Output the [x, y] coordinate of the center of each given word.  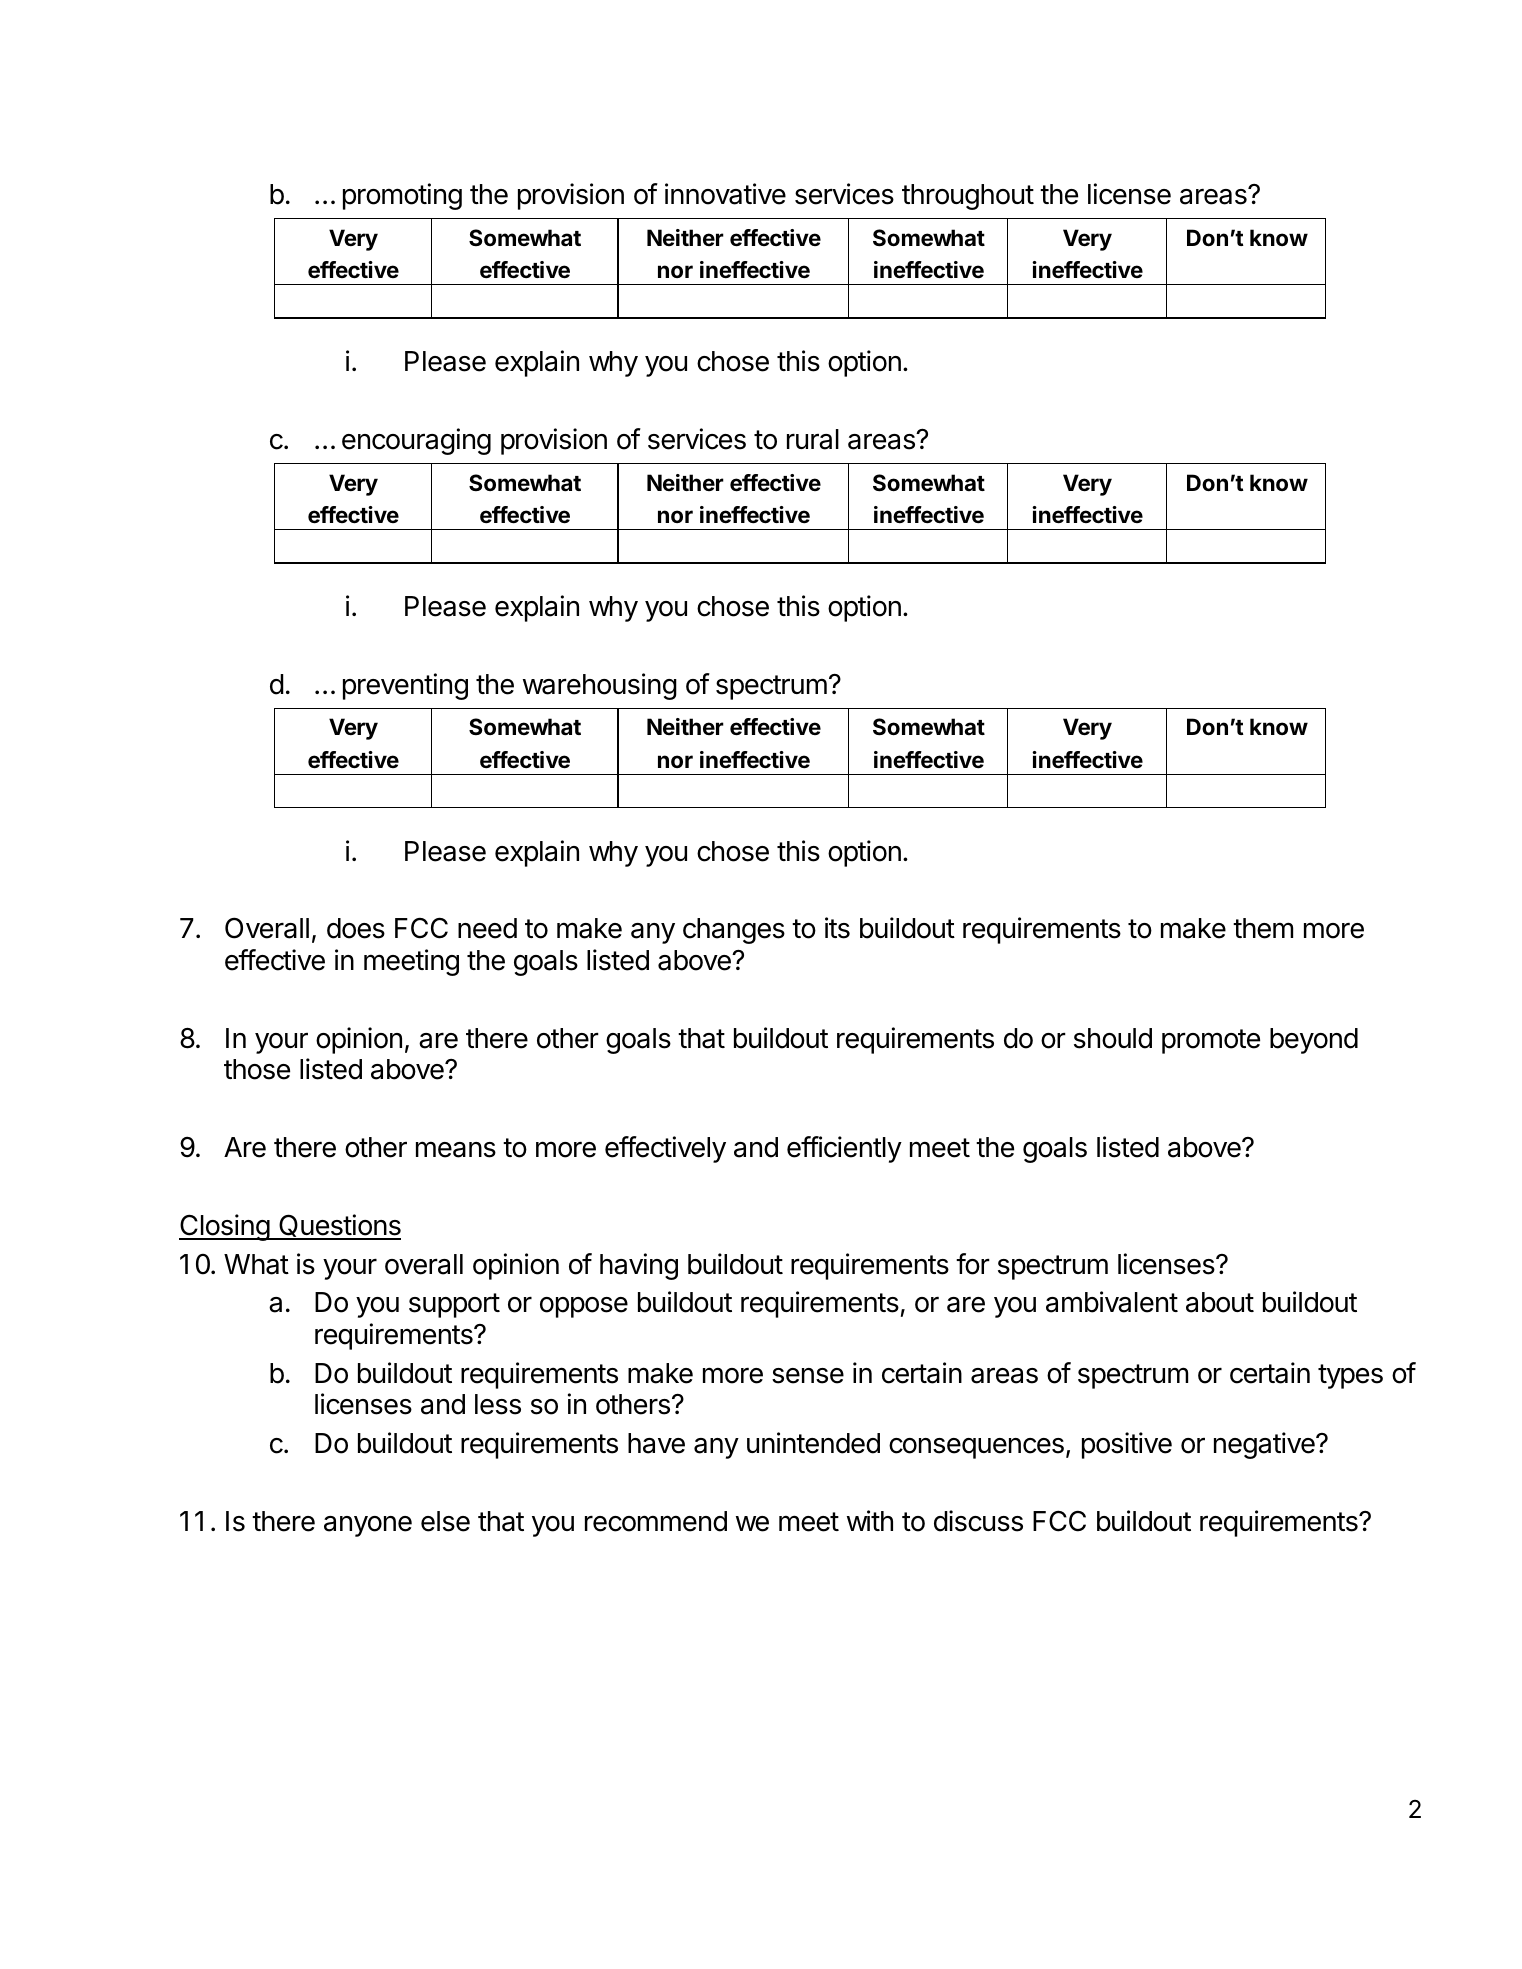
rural [813, 439]
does [356, 928]
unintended [813, 1443]
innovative [725, 194]
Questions [339, 1226]
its [837, 928]
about [1220, 1302]
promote [1211, 1041]
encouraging [416, 441]
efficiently [844, 1149]
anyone [368, 1526]
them [1263, 928]
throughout [968, 197]
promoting [402, 196]
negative [1265, 1445]
